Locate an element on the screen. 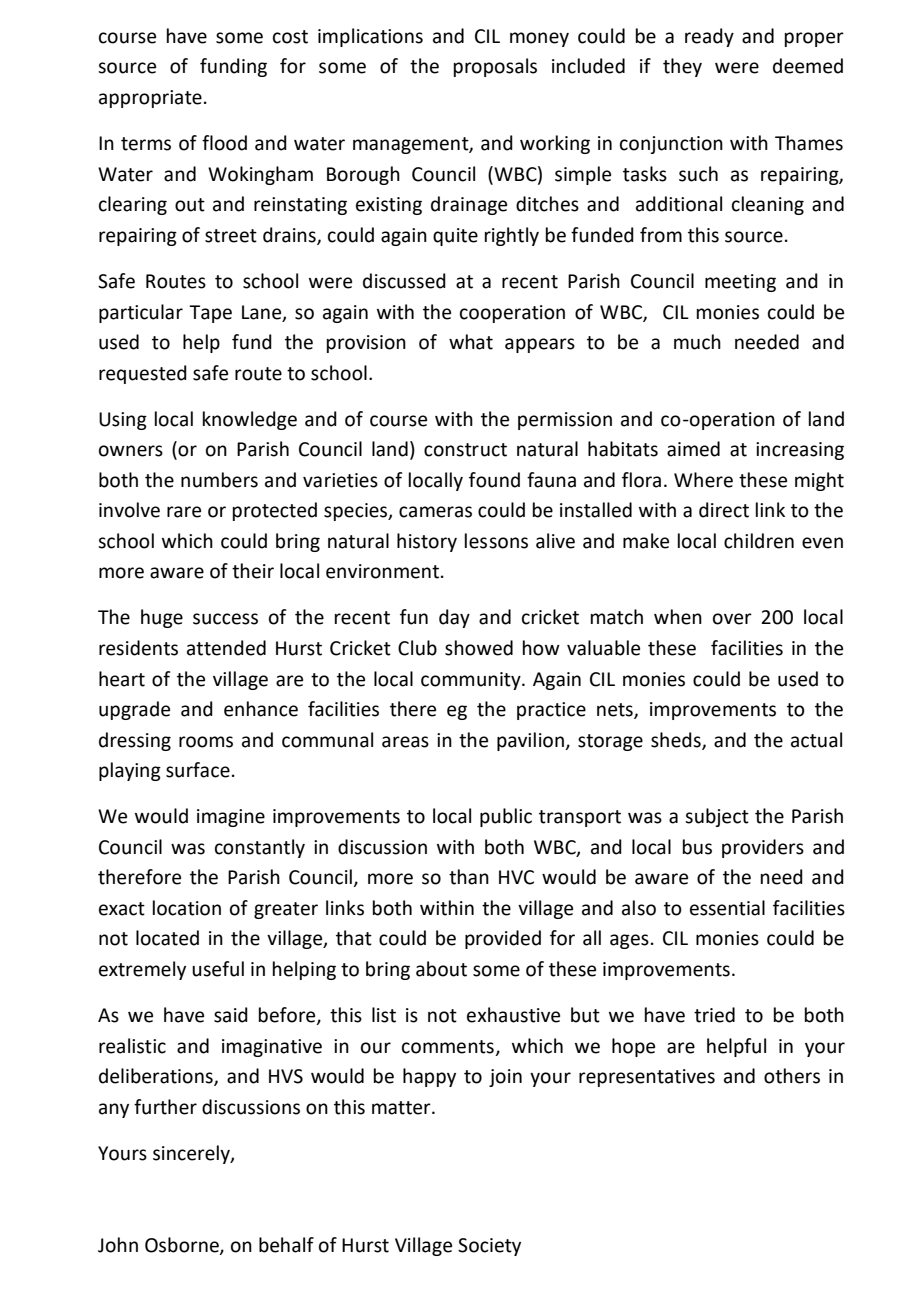  aimed is located at coordinates (693, 449).
